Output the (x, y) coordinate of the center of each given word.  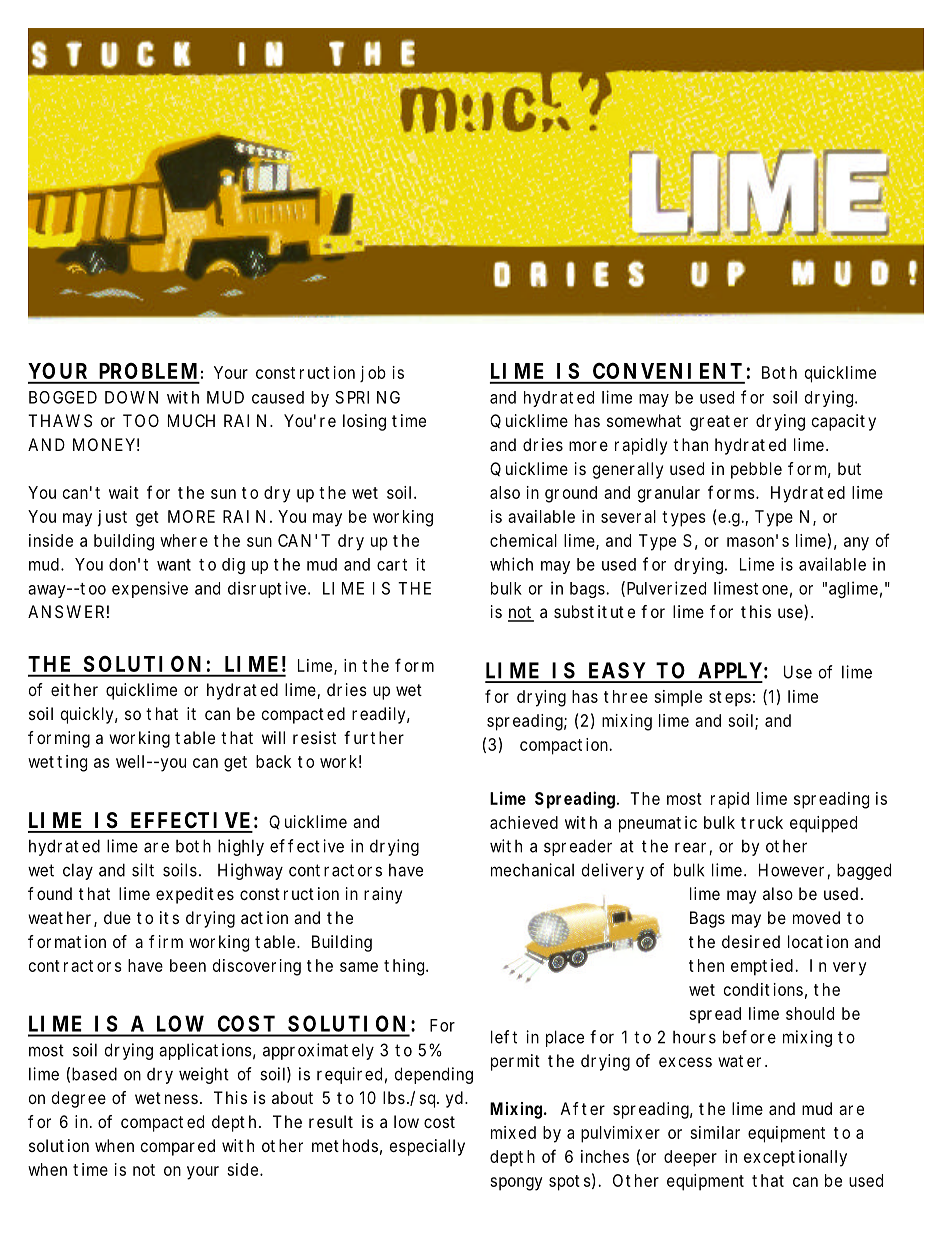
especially (427, 1147)
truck (762, 822)
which (511, 564)
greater (719, 423)
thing (405, 967)
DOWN (131, 397)
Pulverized (666, 588)
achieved (524, 822)
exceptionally (795, 1158)
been (188, 965)
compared (178, 1147)
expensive (150, 589)
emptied (763, 967)
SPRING (367, 397)
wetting (57, 763)
